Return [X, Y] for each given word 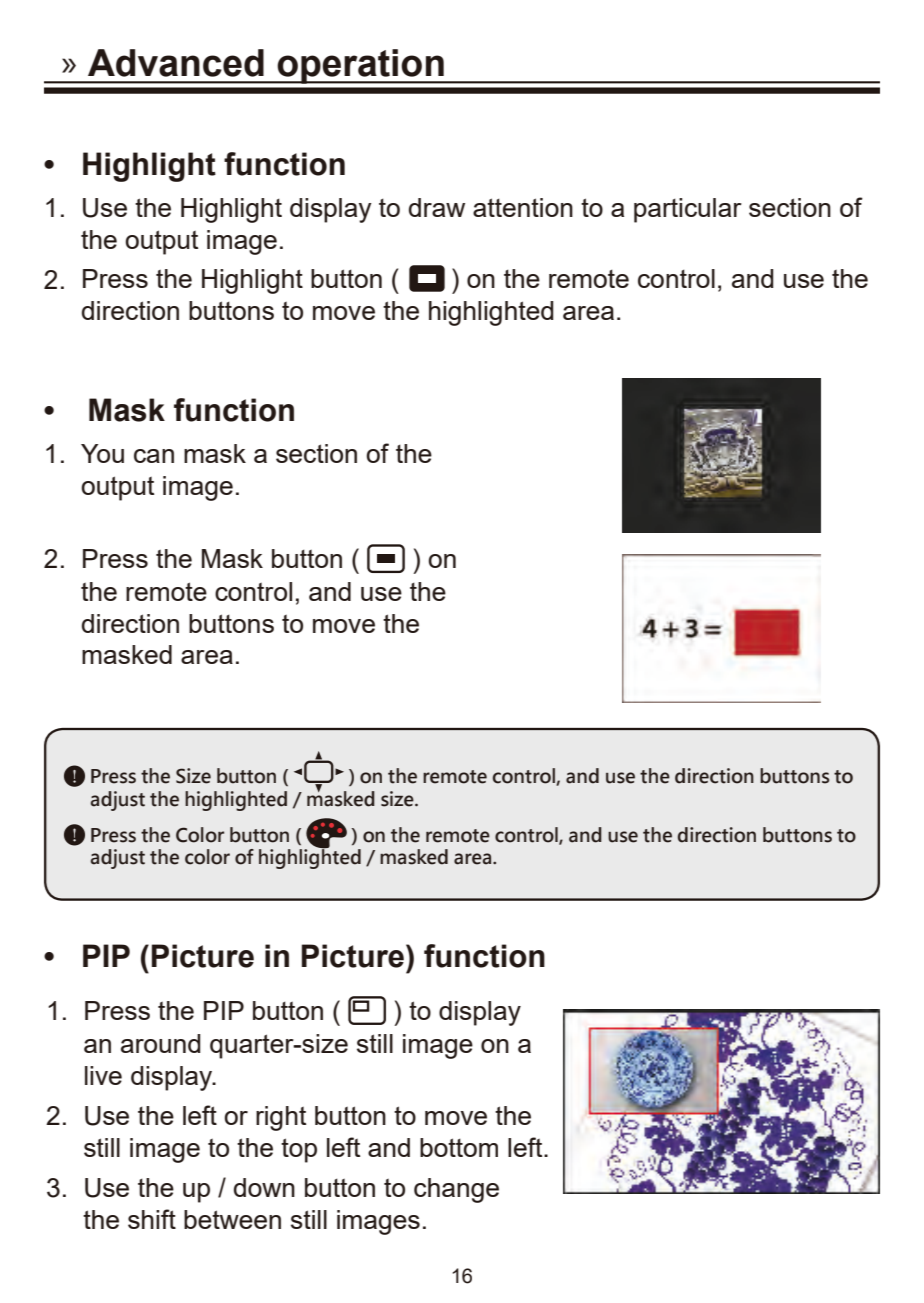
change [456, 1190]
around [161, 1043]
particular [688, 210]
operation [360, 66]
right [281, 1118]
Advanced [176, 63]
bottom [459, 1147]
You [102, 453]
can [154, 456]
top [299, 1150]
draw [437, 207]
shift [152, 1219]
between [232, 1219]
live [103, 1075]
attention [523, 207]
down [264, 1187]
